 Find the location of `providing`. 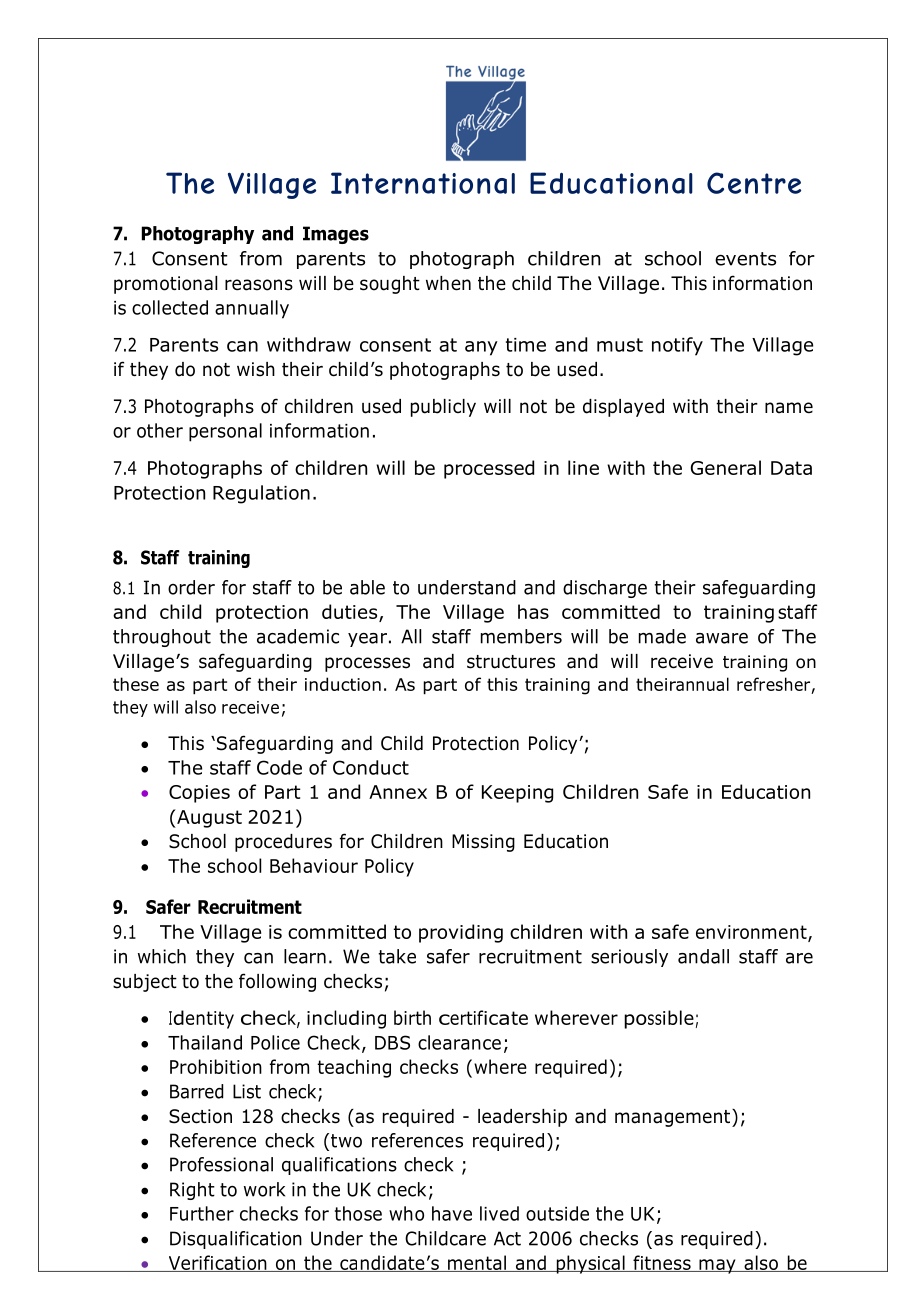

providing is located at coordinates (461, 933).
